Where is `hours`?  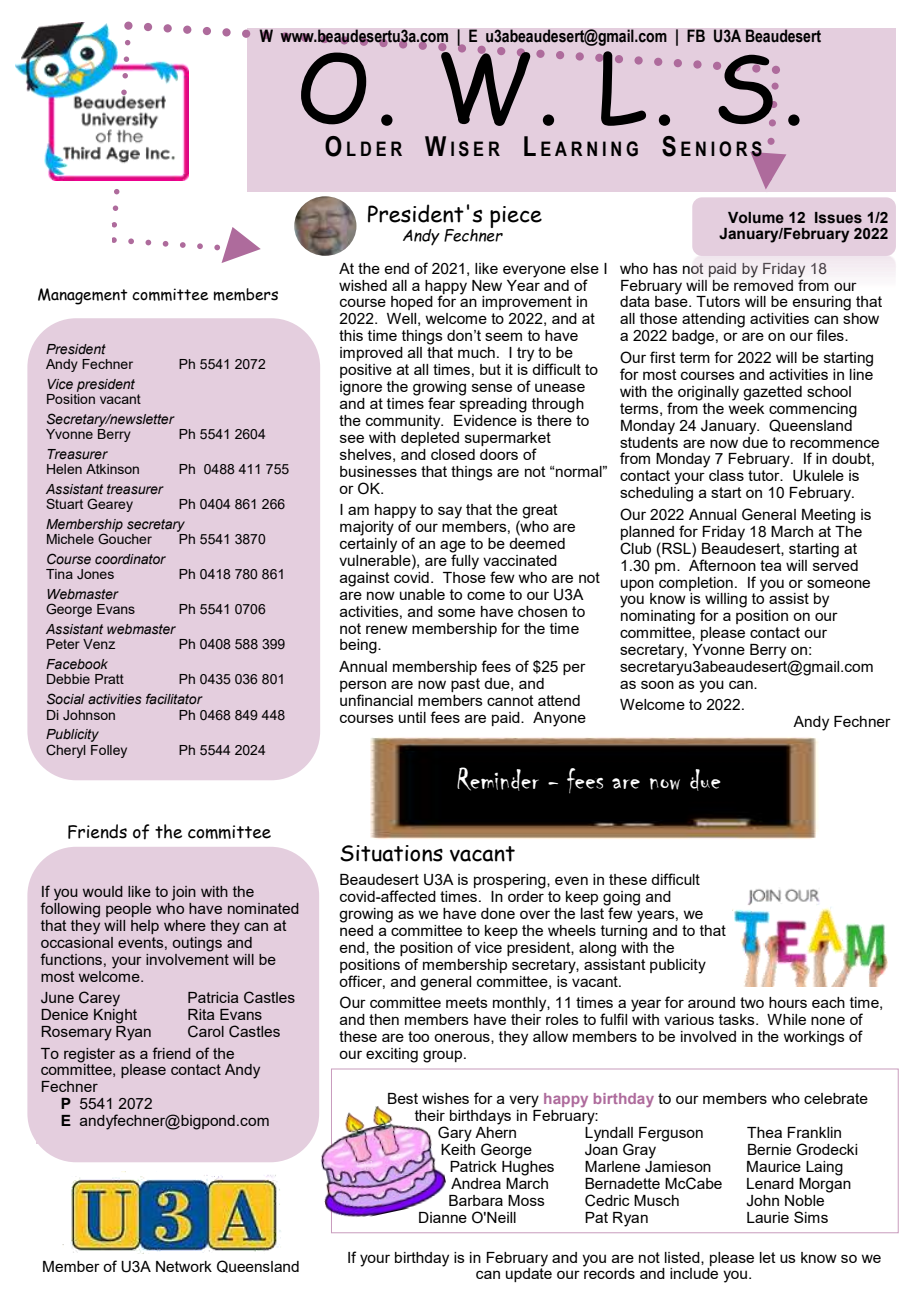 hours is located at coordinates (788, 1002).
